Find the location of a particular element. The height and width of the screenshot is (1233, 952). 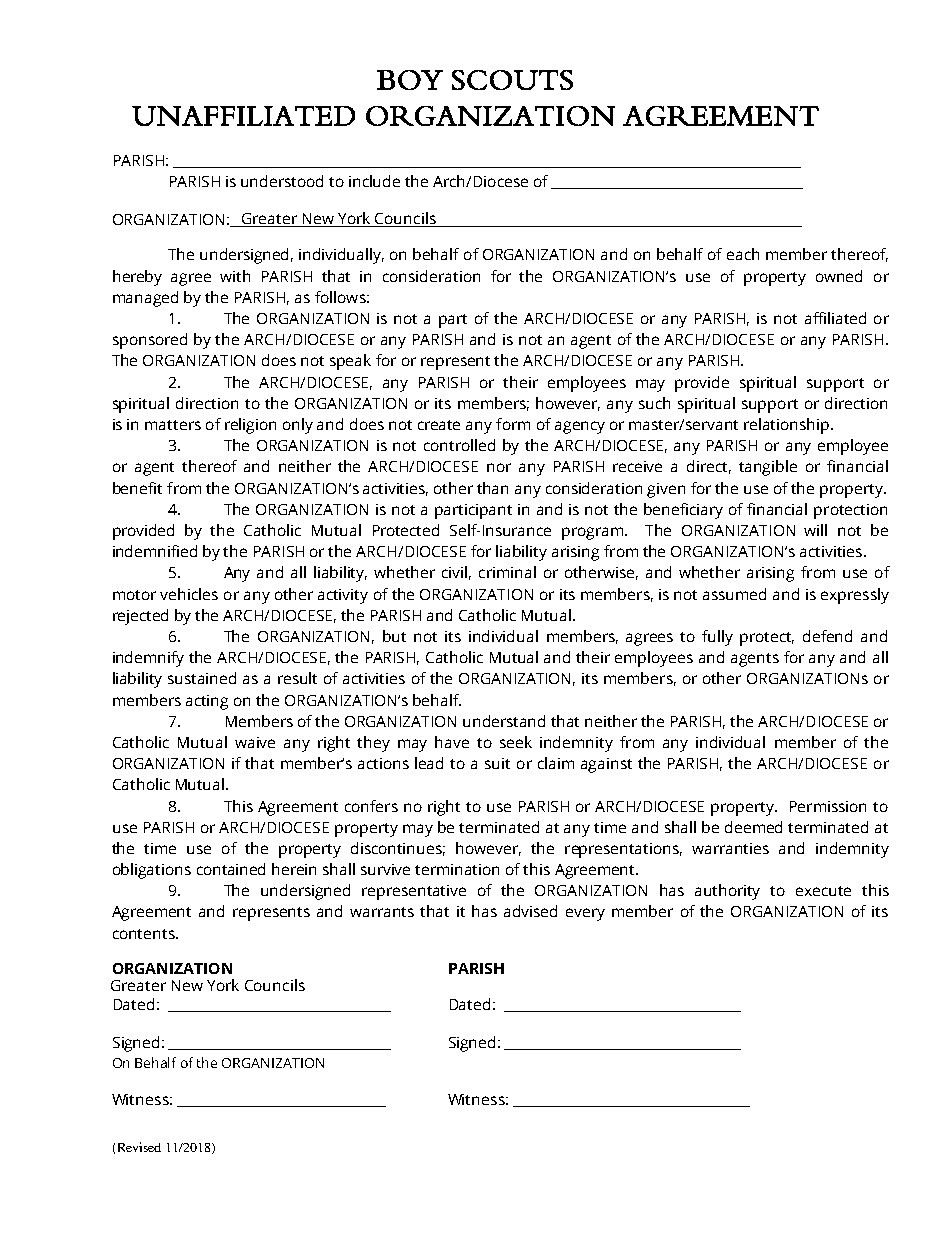

each is located at coordinates (743, 254).
